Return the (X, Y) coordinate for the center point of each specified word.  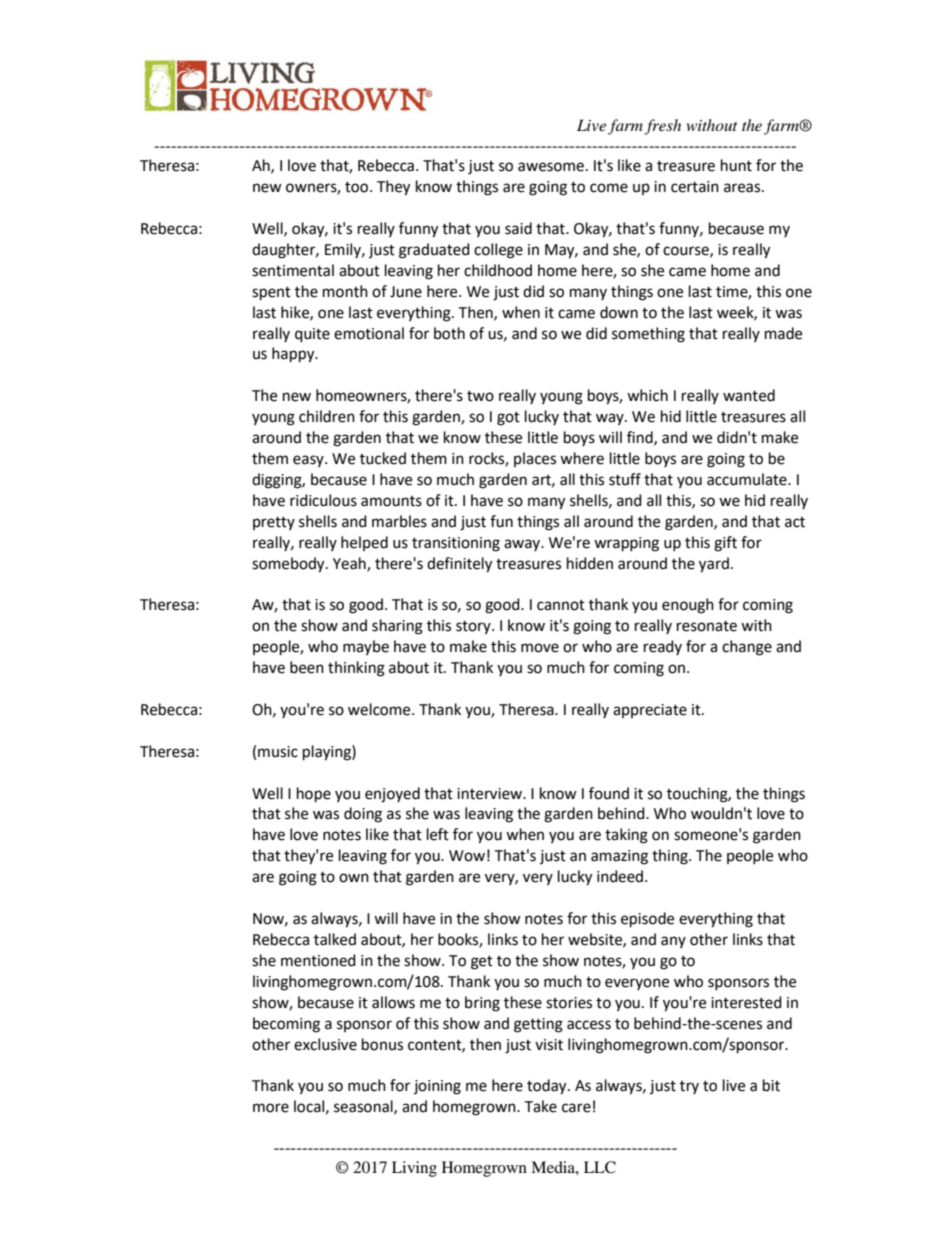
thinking (356, 669)
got (508, 419)
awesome (551, 167)
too (358, 187)
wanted (749, 395)
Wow (467, 856)
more (271, 1108)
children (327, 416)
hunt (736, 165)
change (747, 648)
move (540, 648)
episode (647, 920)
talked (335, 939)
